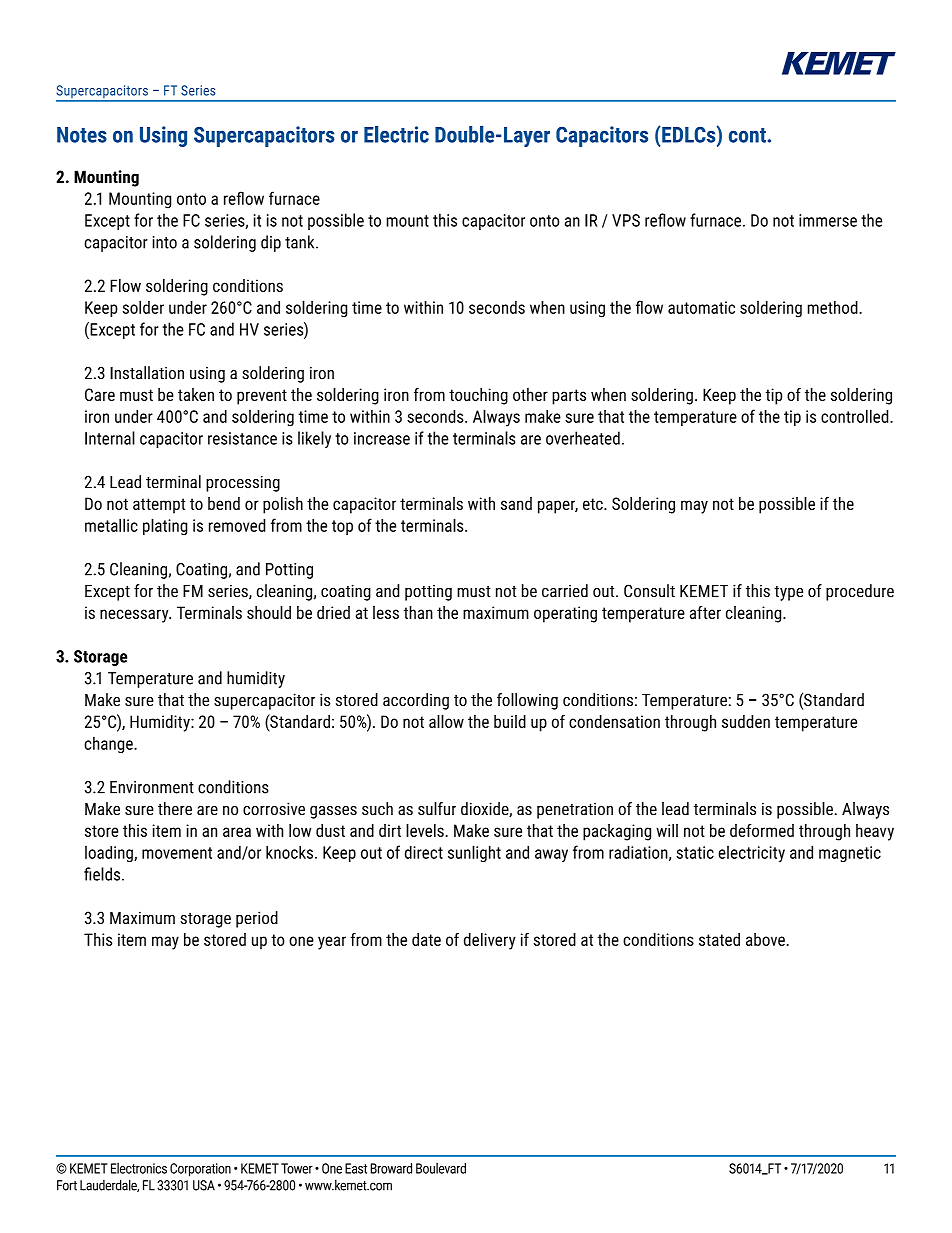 The width and height of the screenshot is (952, 1233). Describe the element at coordinates (103, 874) in the screenshot. I see `fields` at that location.
